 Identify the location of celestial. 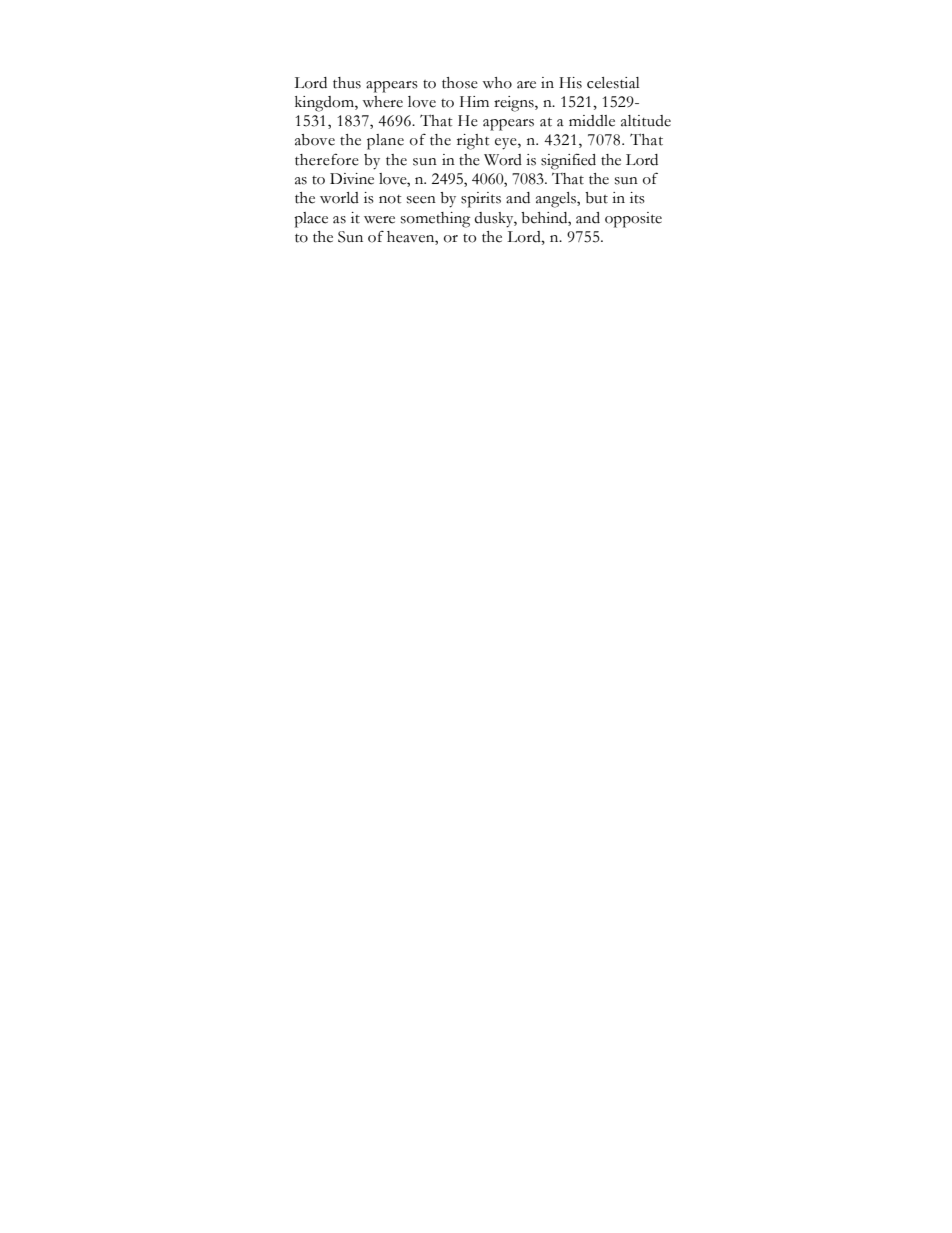
(613, 83).
